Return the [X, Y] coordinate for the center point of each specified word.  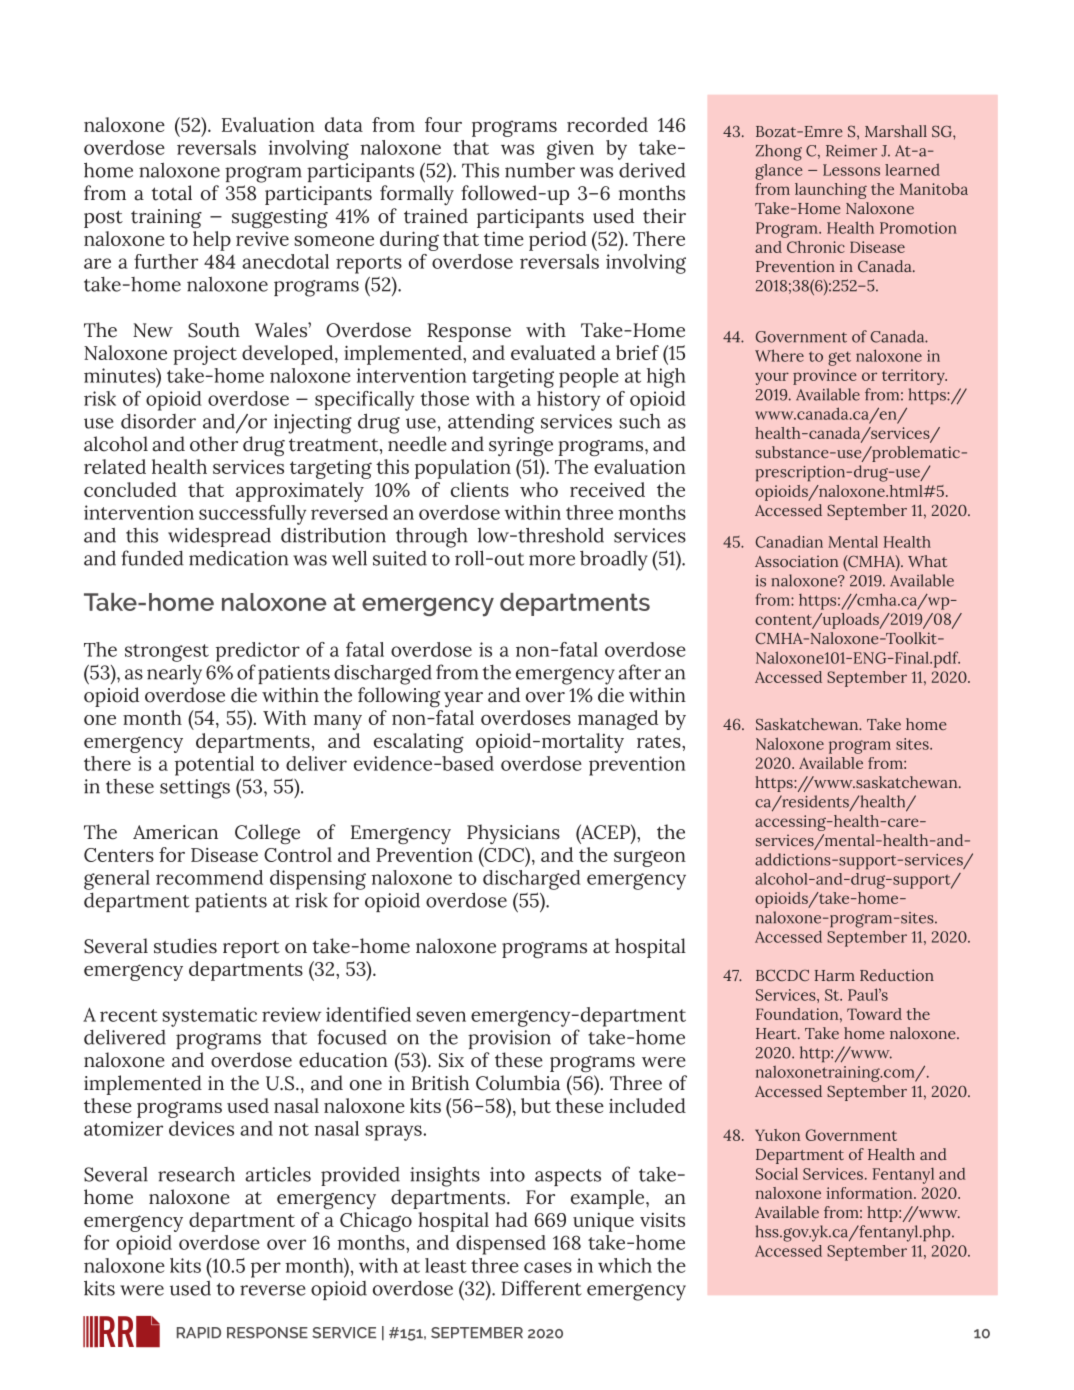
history [568, 401]
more [552, 560]
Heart [777, 1033]
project [205, 355]
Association [796, 561]
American [175, 832]
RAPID [199, 1332]
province [825, 377]
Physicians [513, 834]
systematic [210, 1017]
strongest [167, 653]
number [540, 170]
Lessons [851, 170]
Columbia [518, 1083]
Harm [835, 975]
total [171, 193]
